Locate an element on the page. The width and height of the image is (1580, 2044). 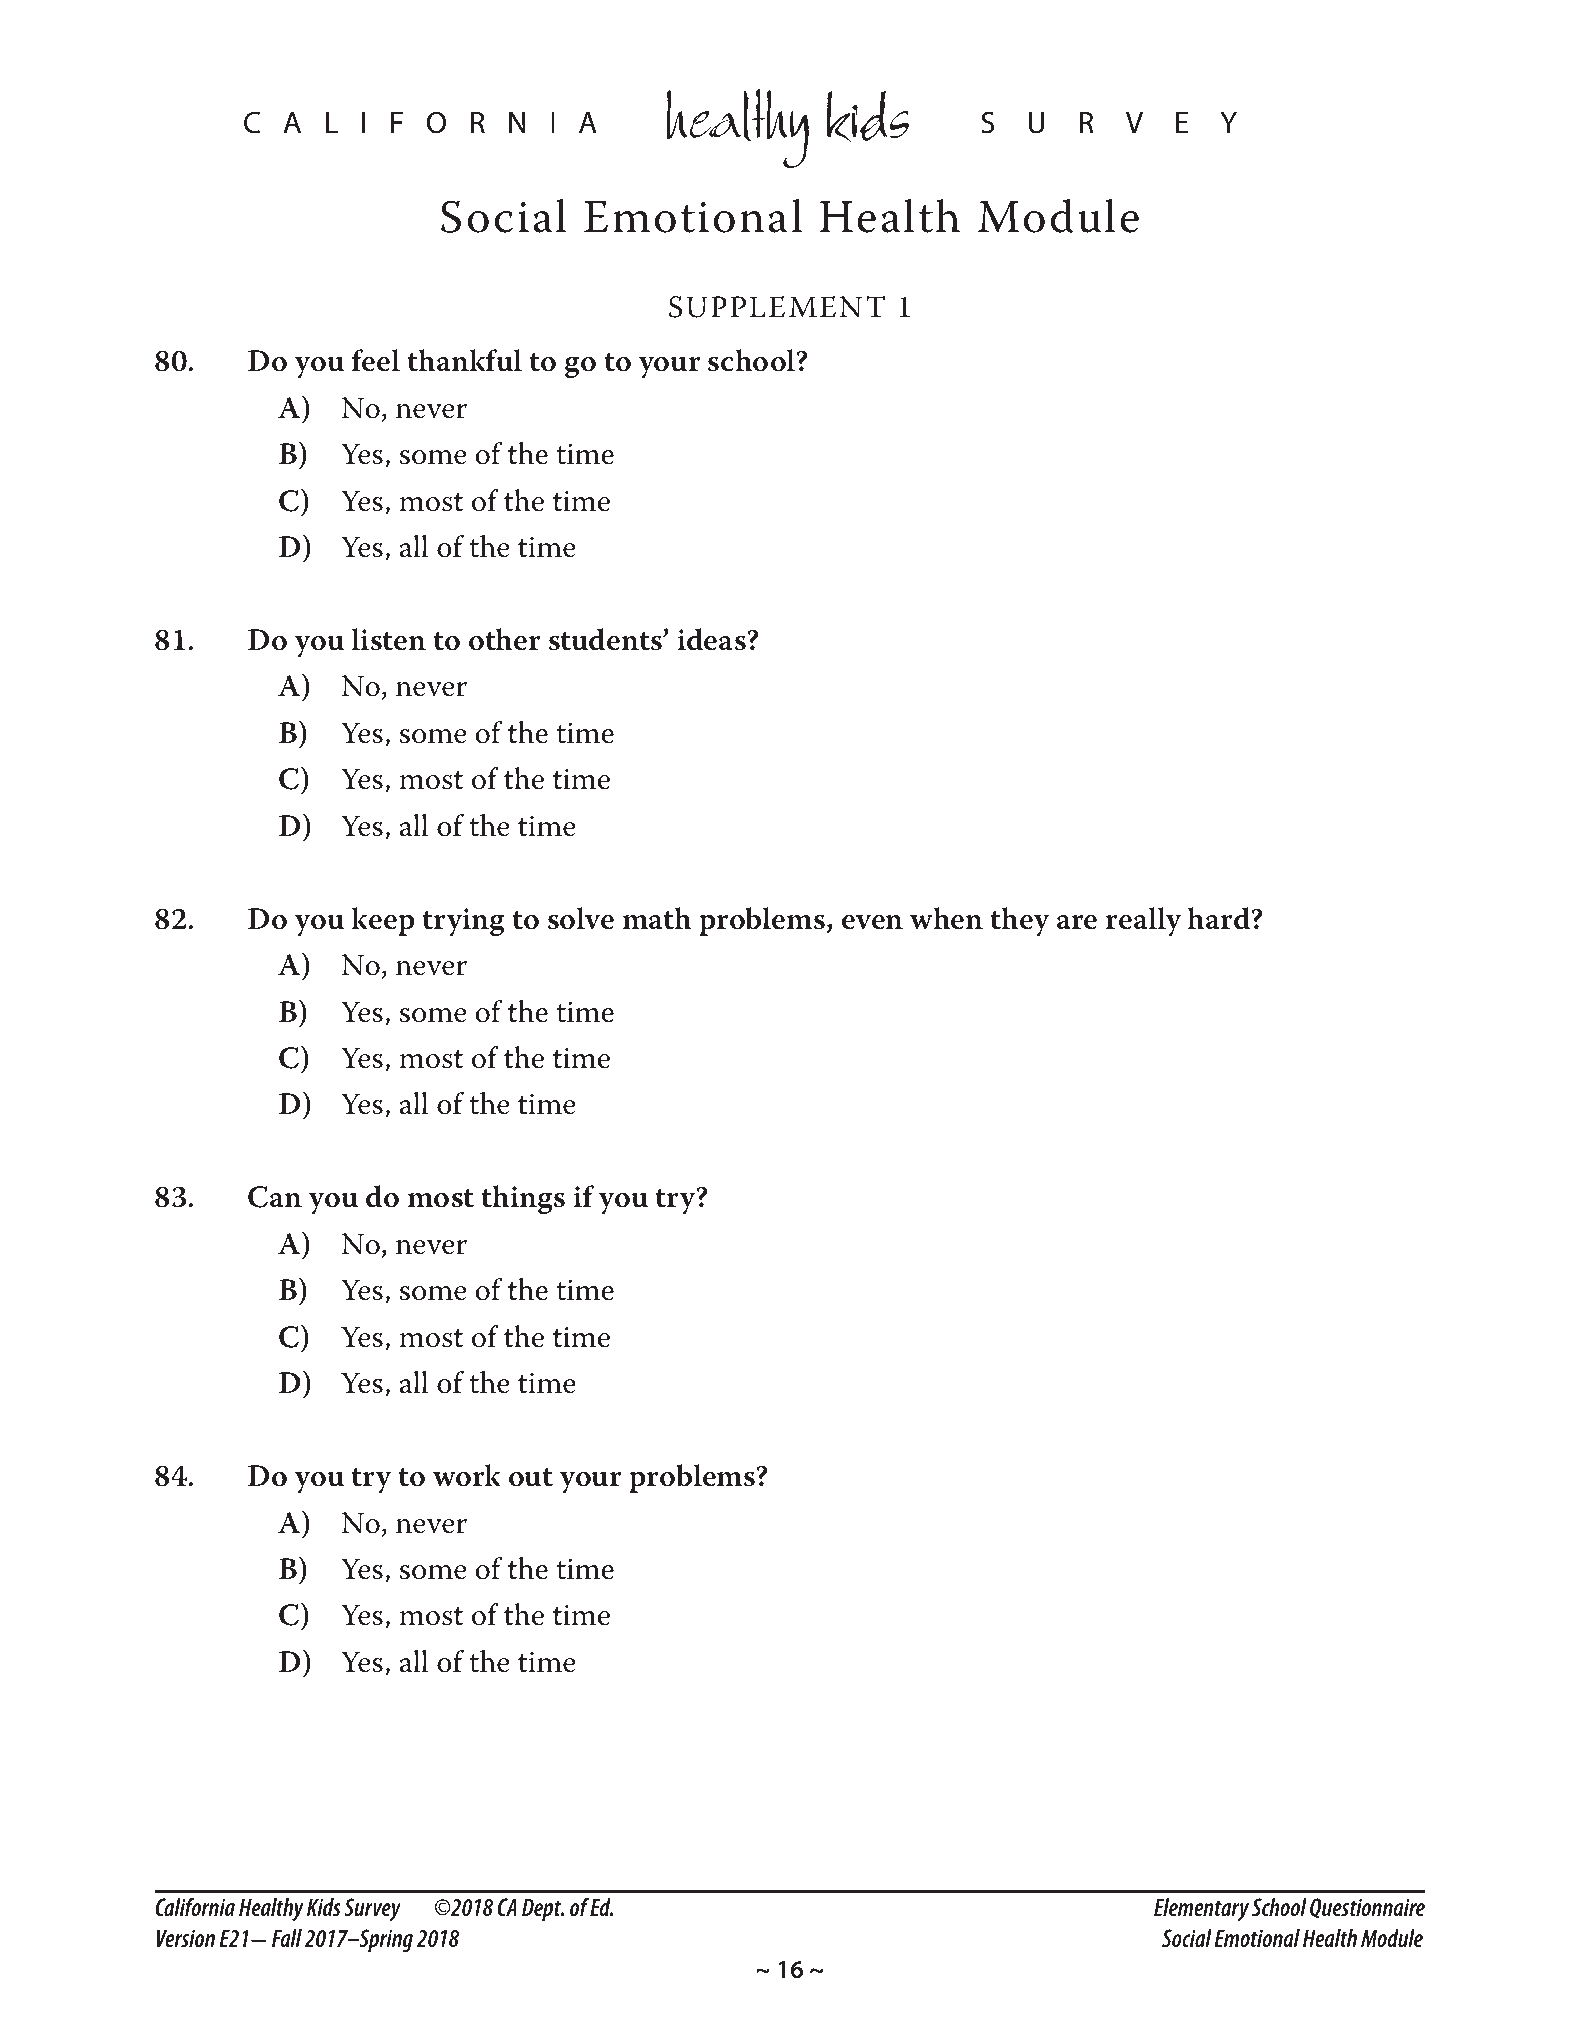
ideas is located at coordinates (713, 639).
